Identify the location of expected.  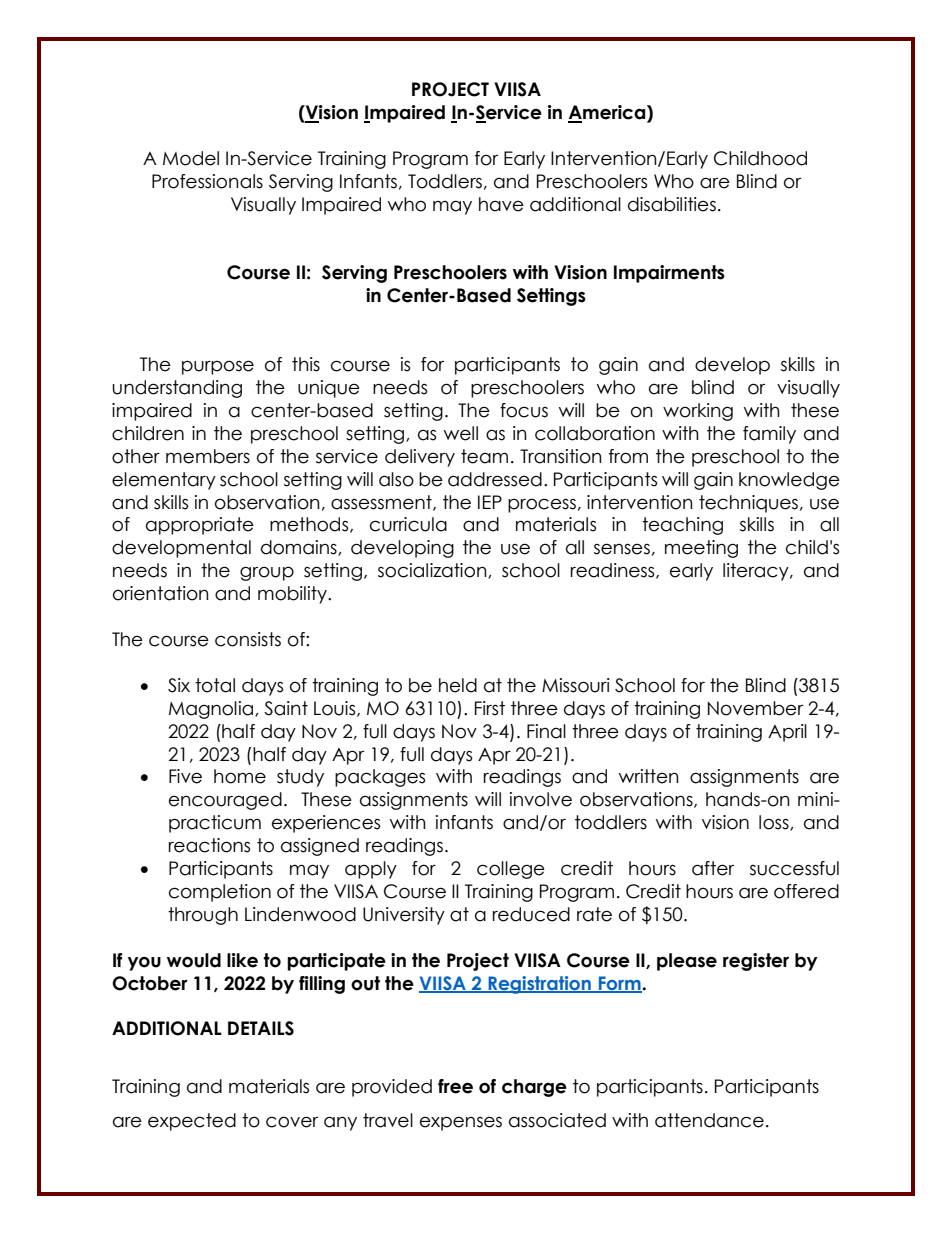
(192, 1122).
